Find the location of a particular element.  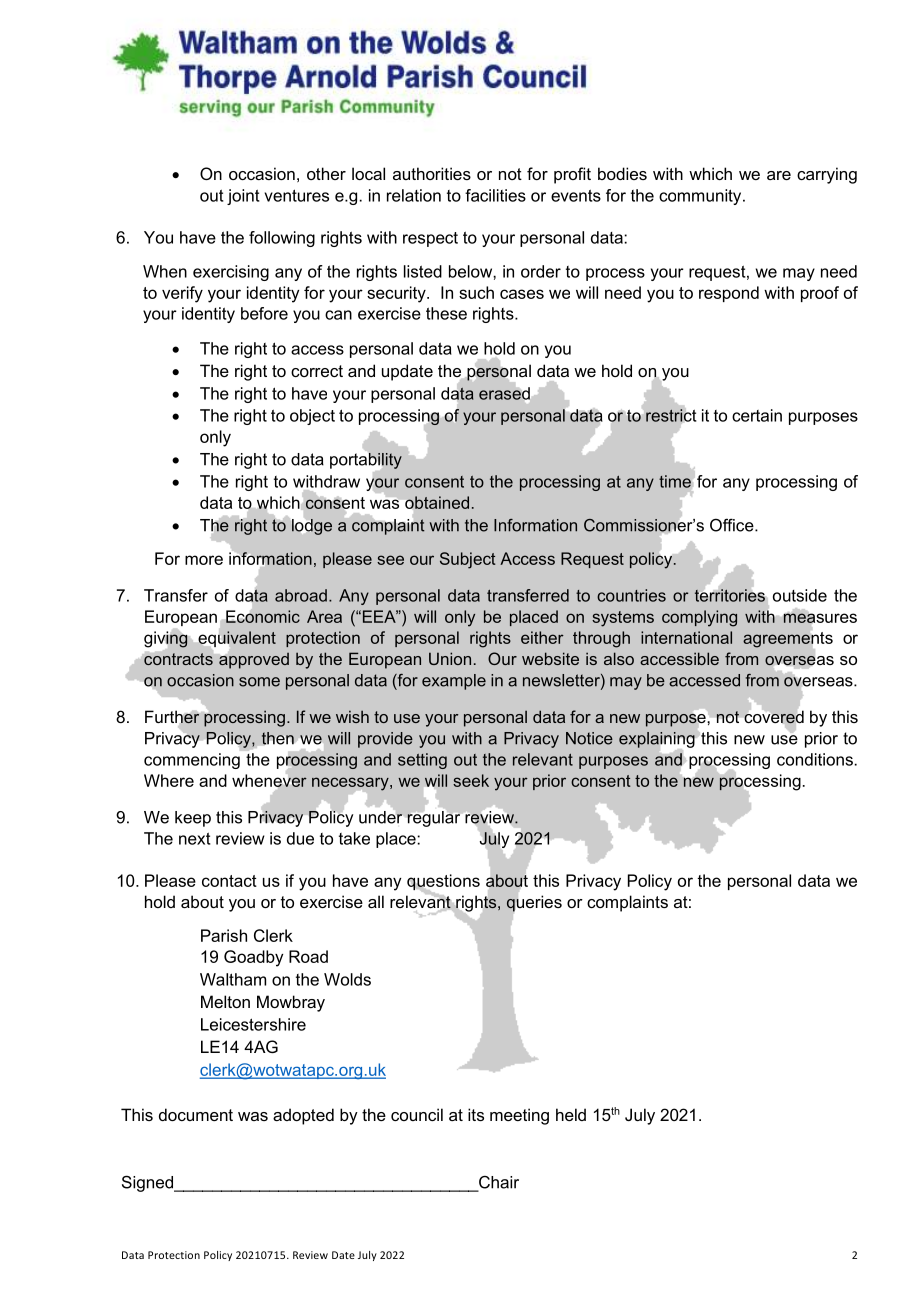

either is located at coordinates (542, 637).
